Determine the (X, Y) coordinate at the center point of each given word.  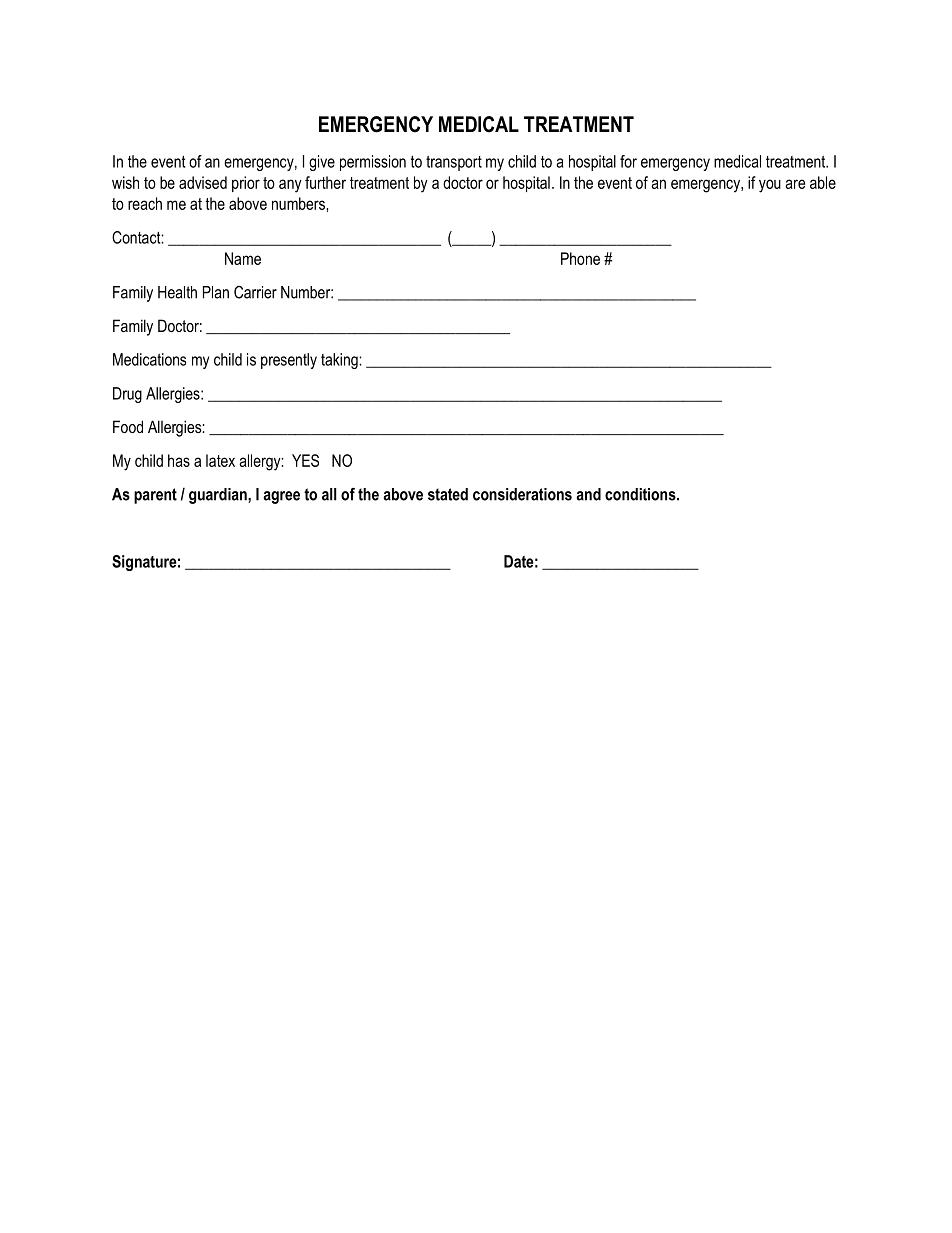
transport (454, 163)
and (588, 494)
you (770, 186)
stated (448, 494)
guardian (219, 496)
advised (203, 182)
